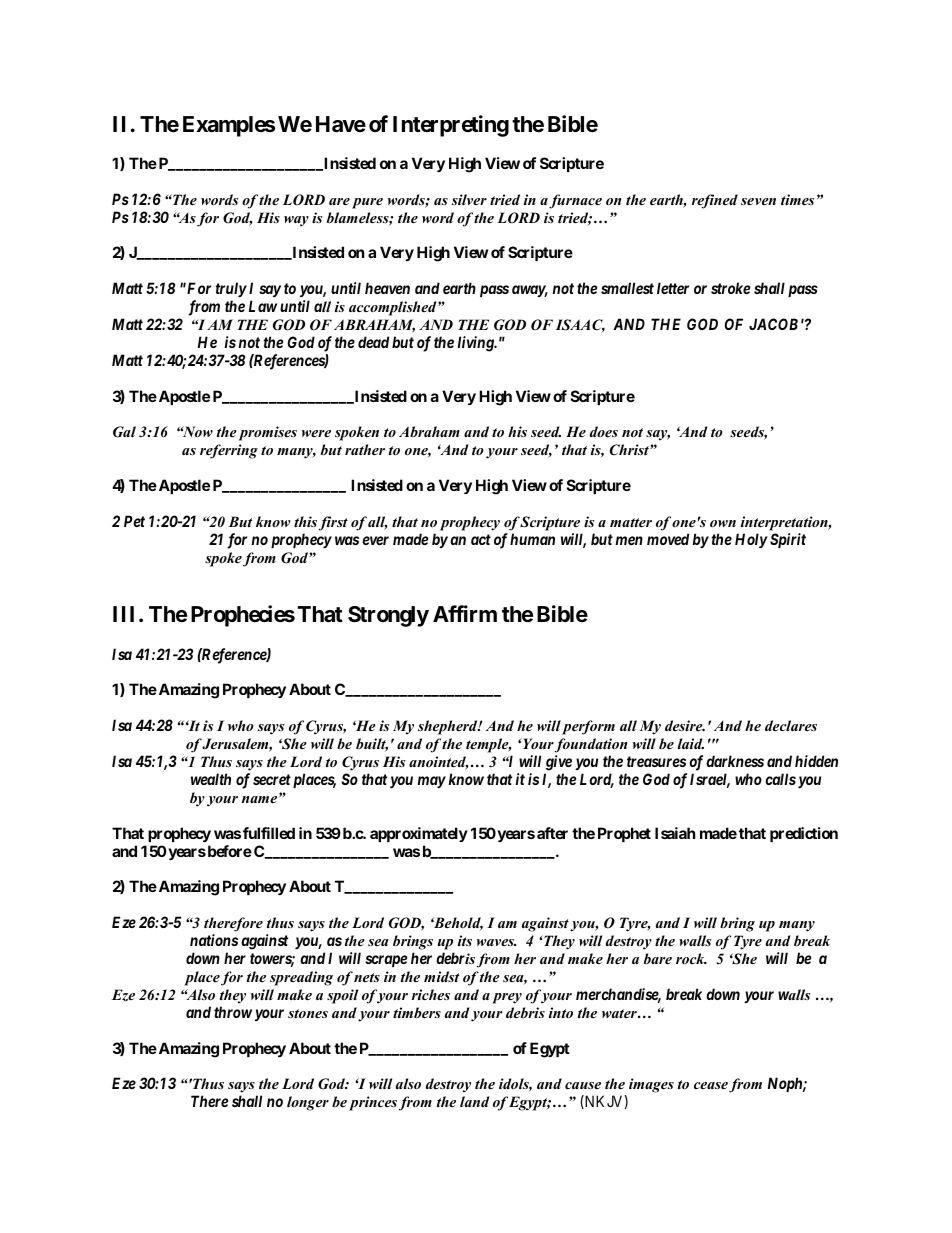 Image resolution: width=952 pixels, height=1233 pixels. What do you see at coordinates (715, 201) in the image?
I see `refined` at bounding box center [715, 201].
